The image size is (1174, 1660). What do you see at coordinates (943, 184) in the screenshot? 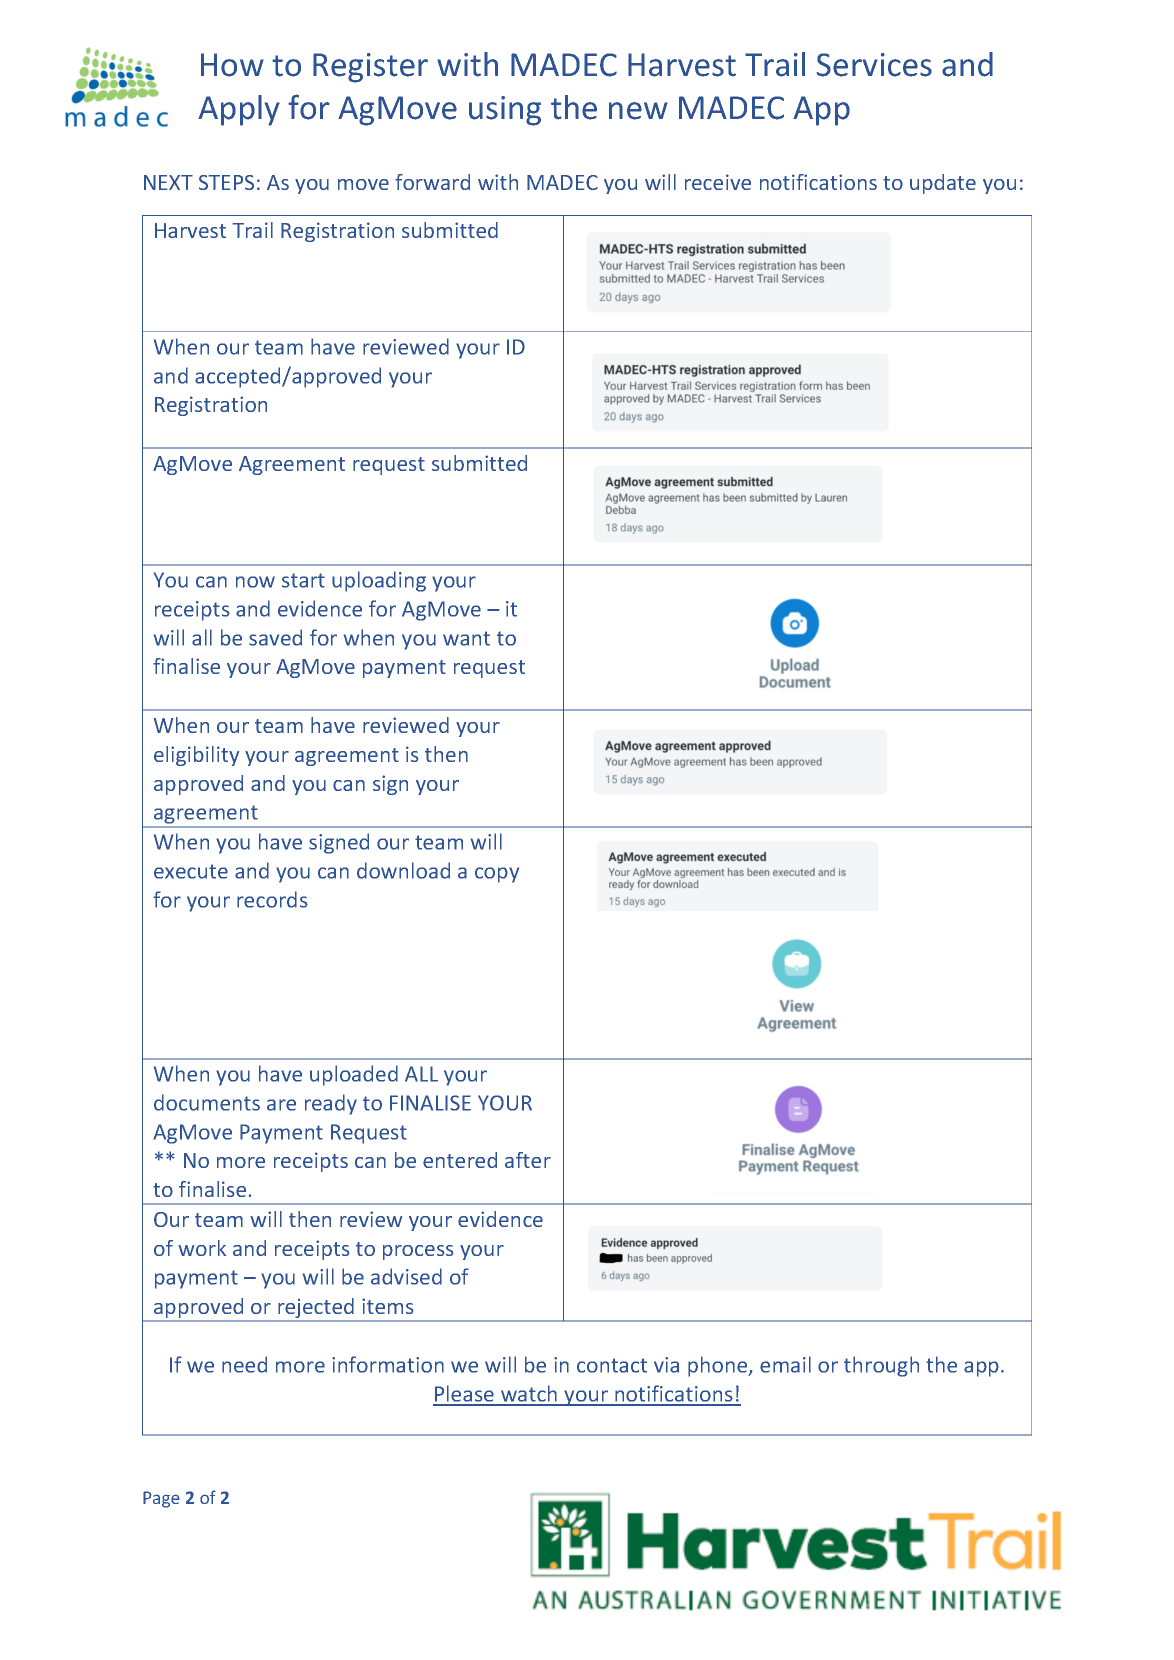
I see `update` at bounding box center [943, 184].
